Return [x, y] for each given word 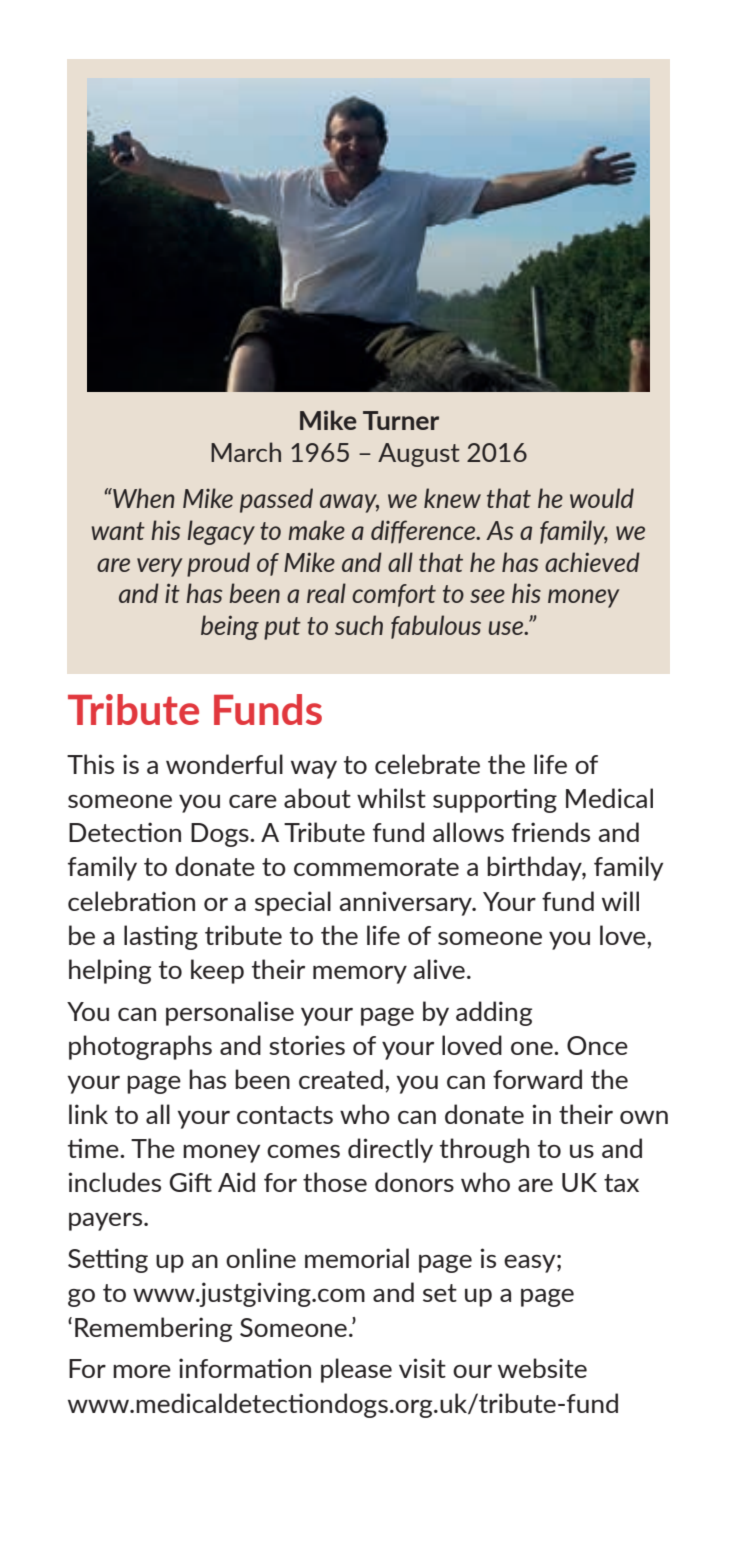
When [143, 498]
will [620, 901]
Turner [401, 420]
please [356, 1370]
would [602, 498]
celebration [131, 901]
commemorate [376, 867]
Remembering [153, 1329]
